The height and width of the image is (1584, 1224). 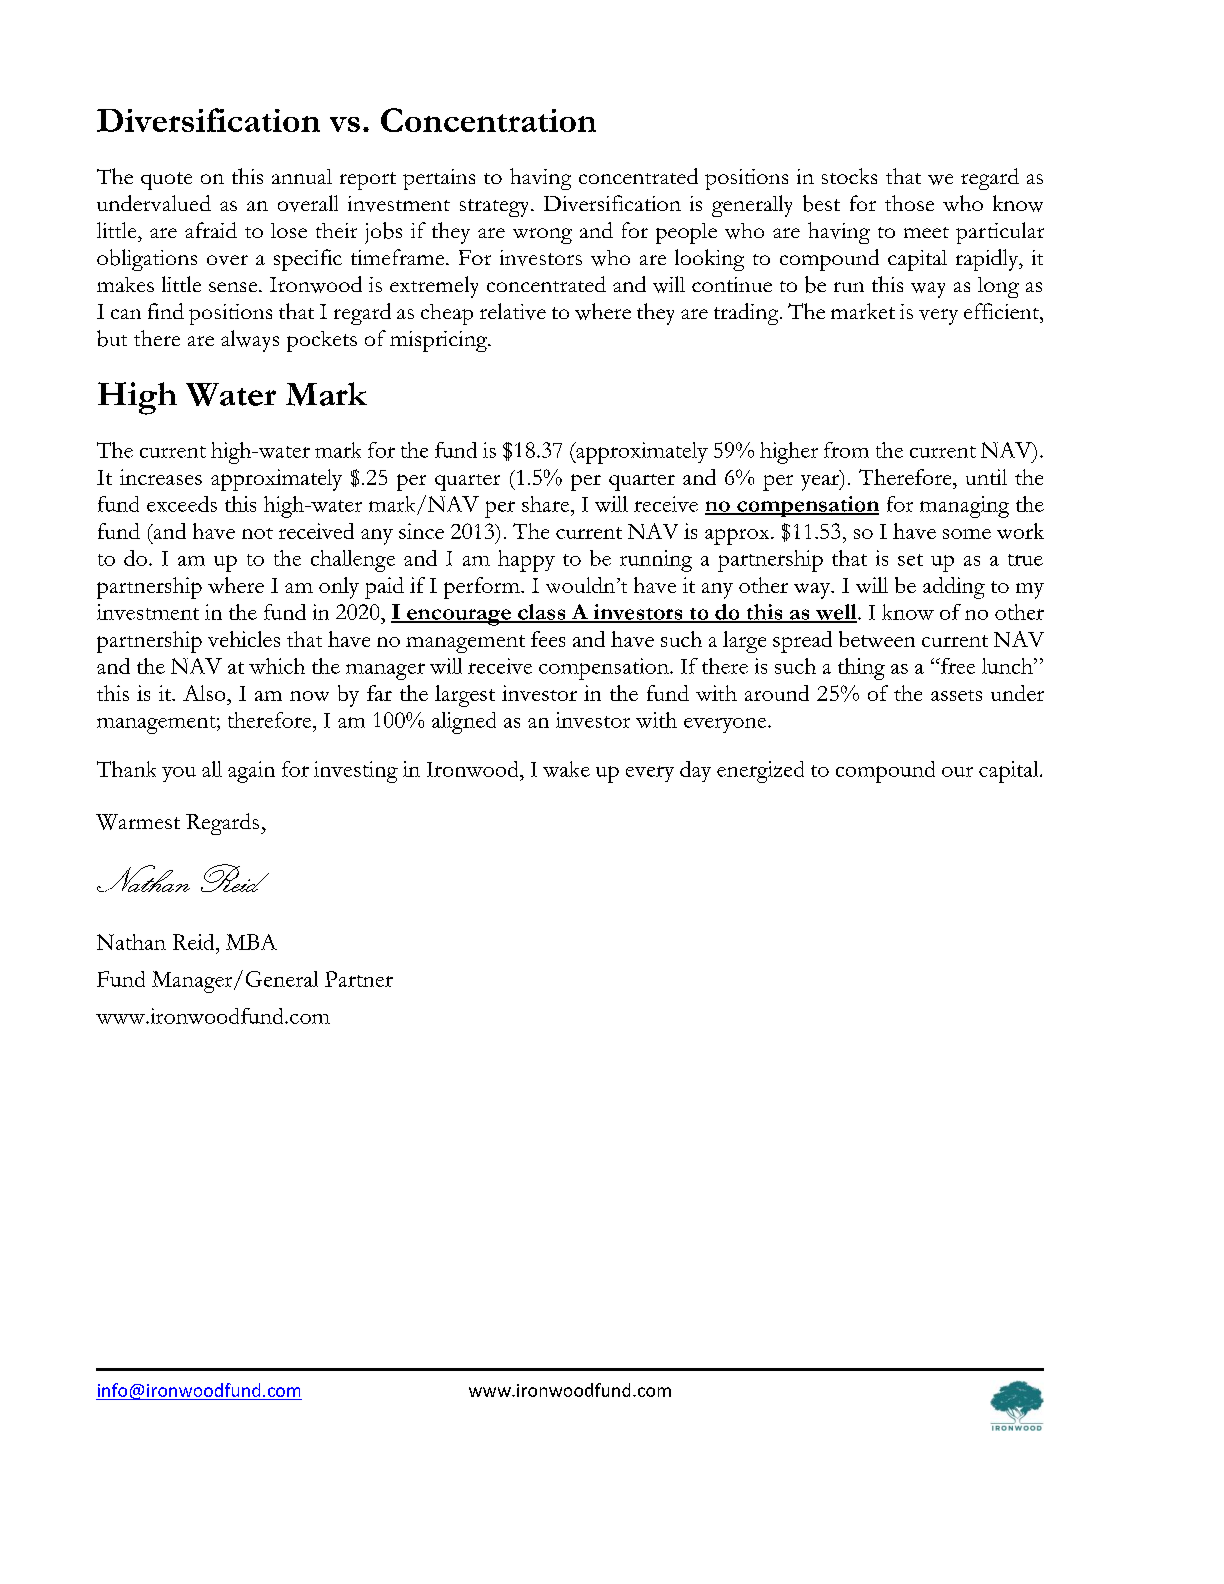 What do you see at coordinates (566, 769) in the image?
I see `wake` at bounding box center [566, 769].
